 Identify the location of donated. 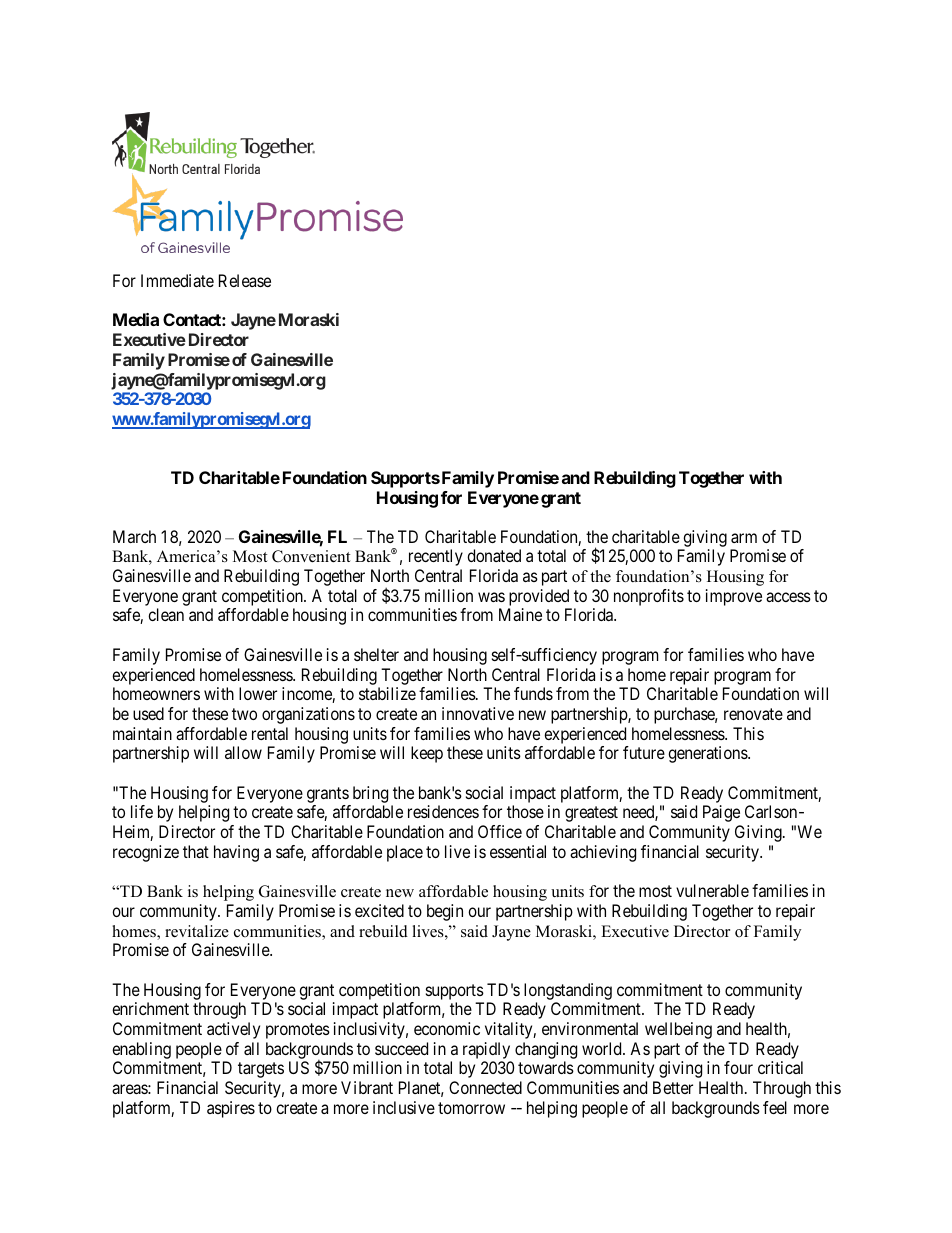
(494, 555).
